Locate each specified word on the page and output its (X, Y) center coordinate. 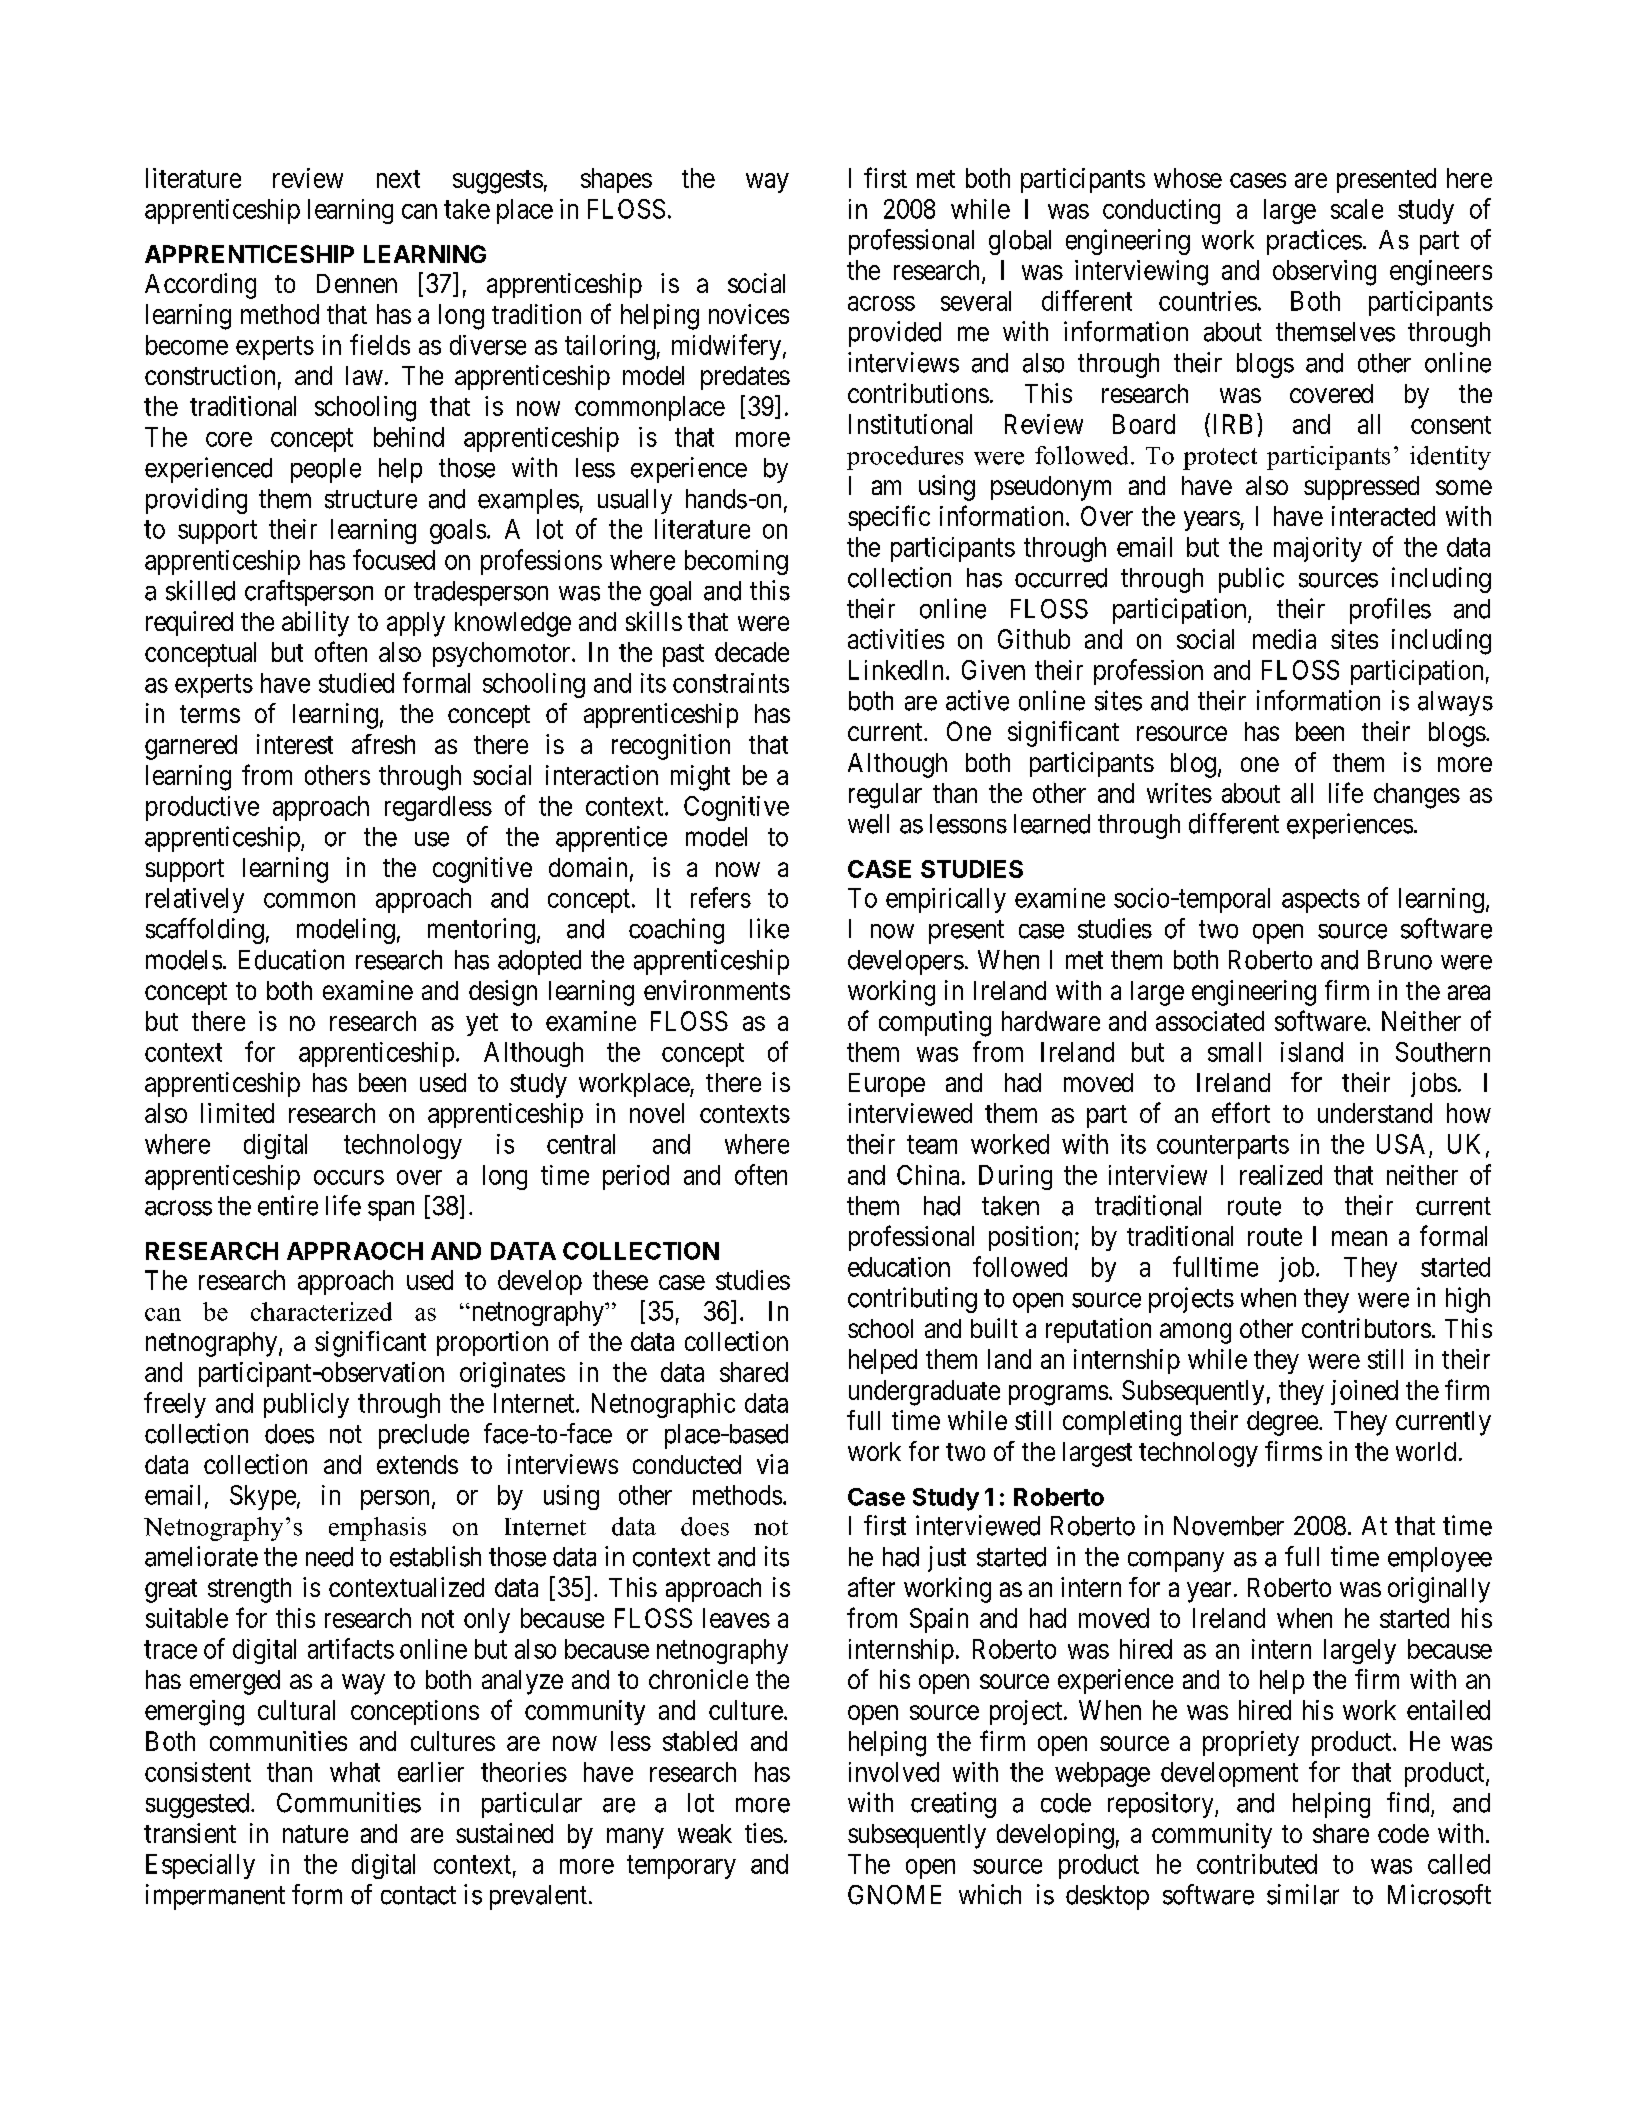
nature (315, 1834)
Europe (887, 1085)
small (1234, 1052)
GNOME (894, 1895)
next (398, 179)
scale (1357, 209)
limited (237, 1113)
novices (749, 314)
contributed (1257, 1864)
